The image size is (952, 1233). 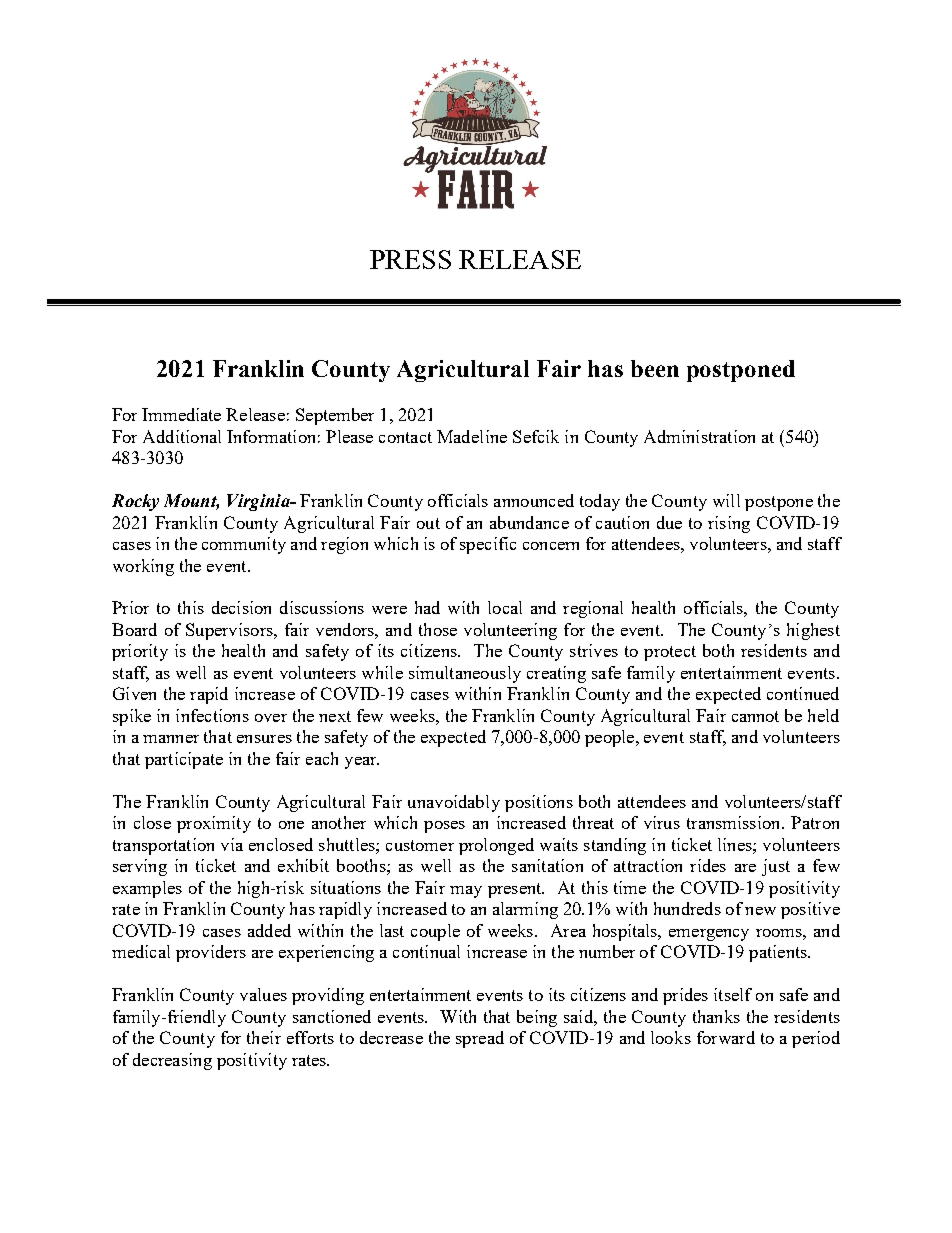 What do you see at coordinates (264, 1037) in the screenshot?
I see `their` at bounding box center [264, 1037].
